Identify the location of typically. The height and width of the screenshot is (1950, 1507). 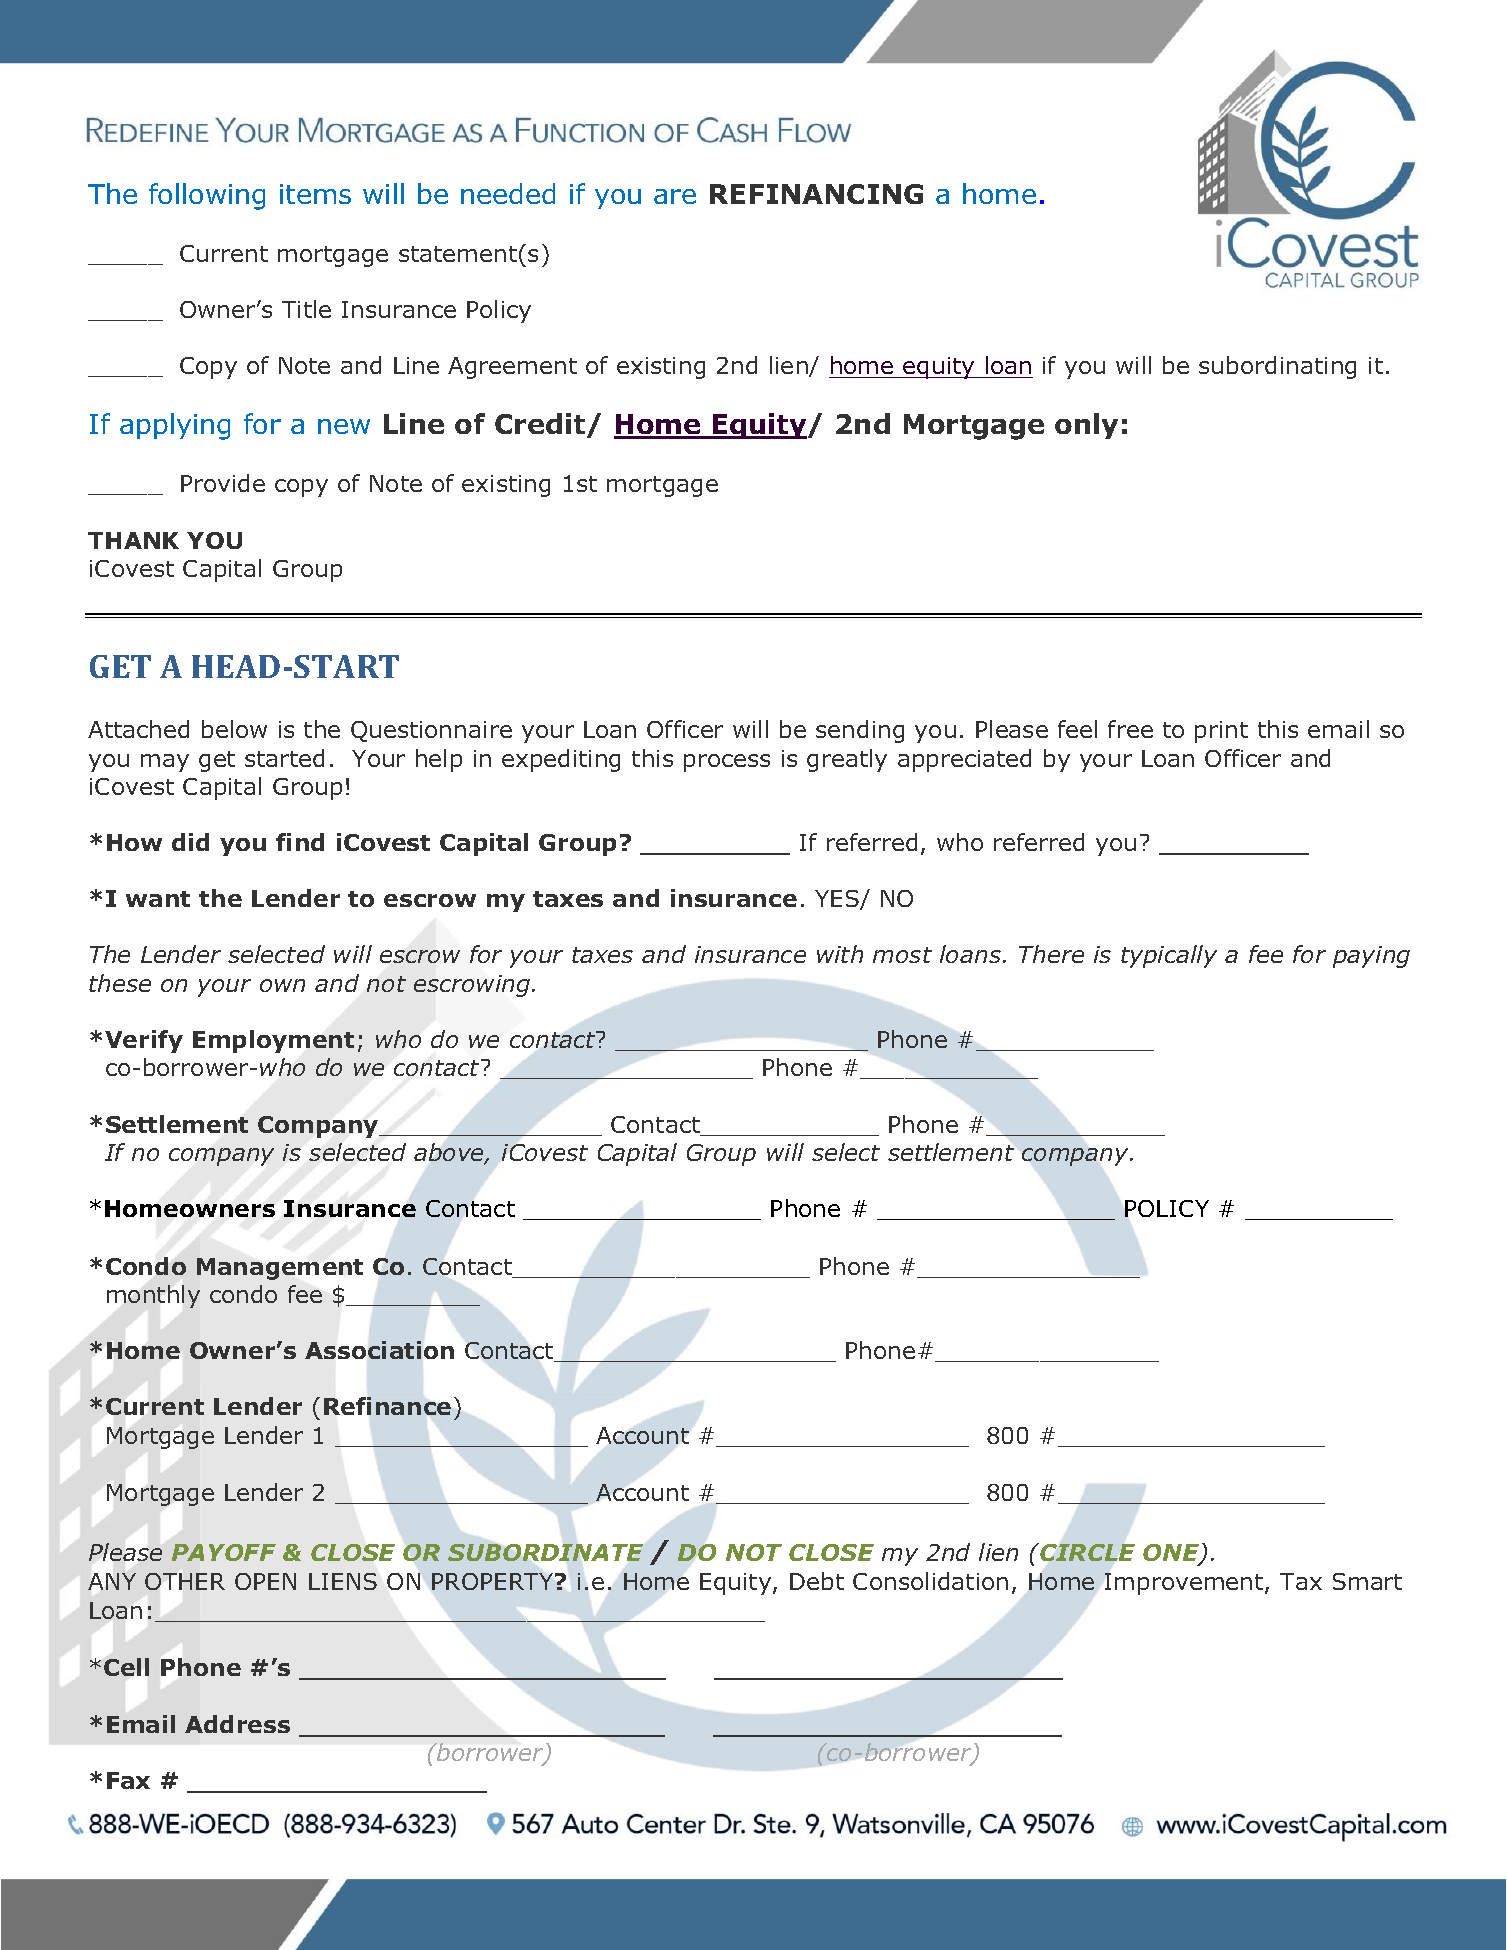
(1169, 956).
